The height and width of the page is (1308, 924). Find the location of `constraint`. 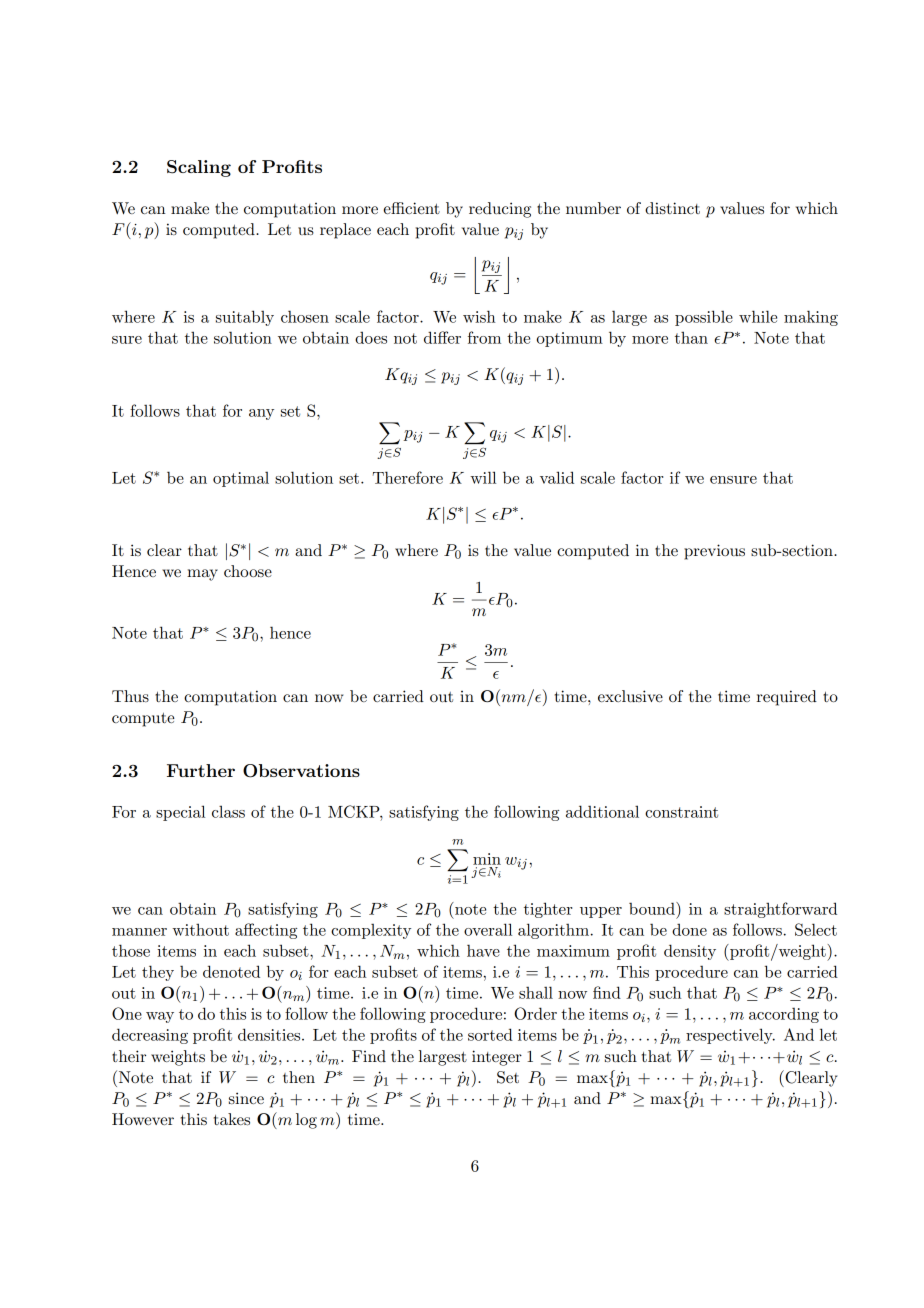

constraint is located at coordinates (681, 812).
